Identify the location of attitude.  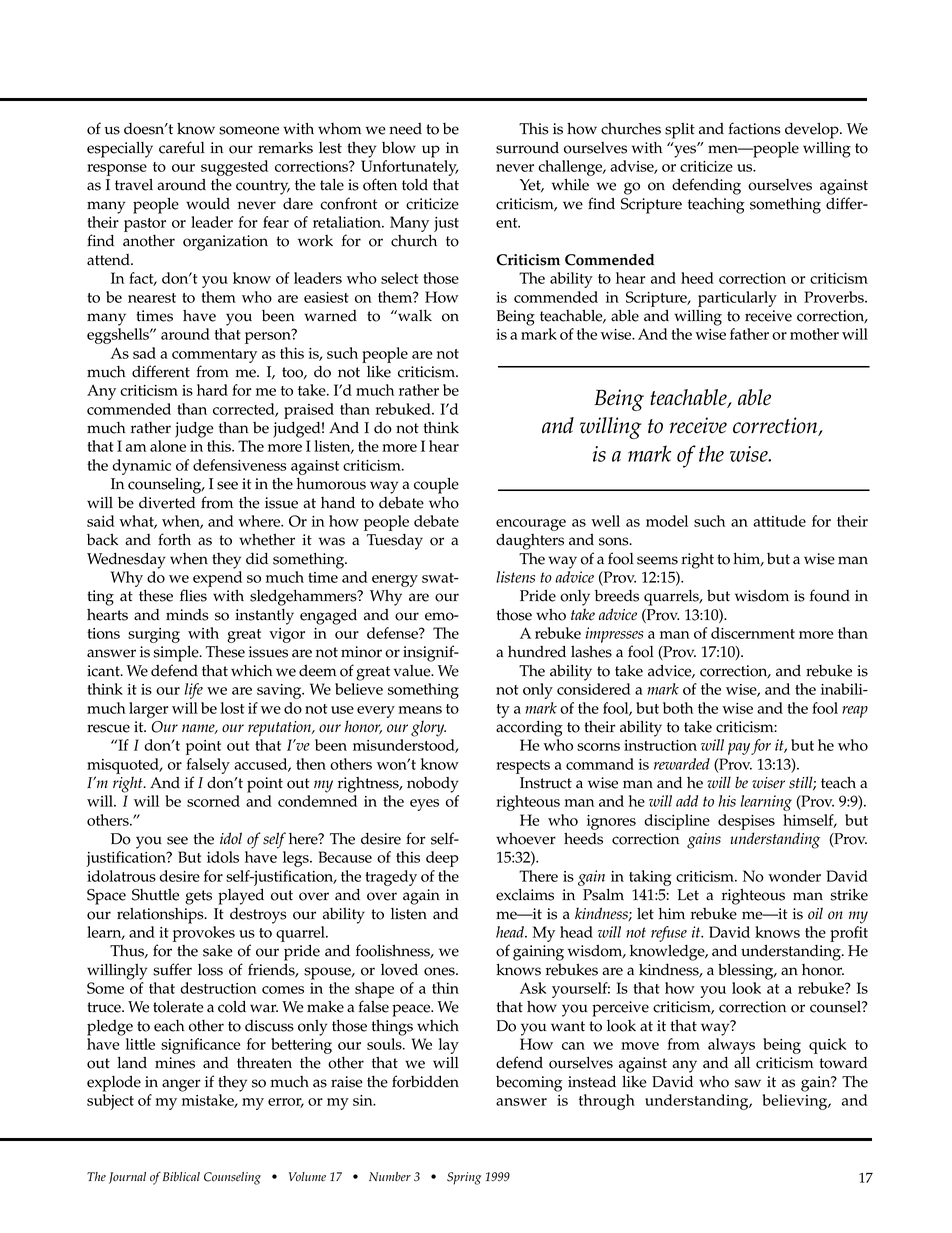
(779, 521).
